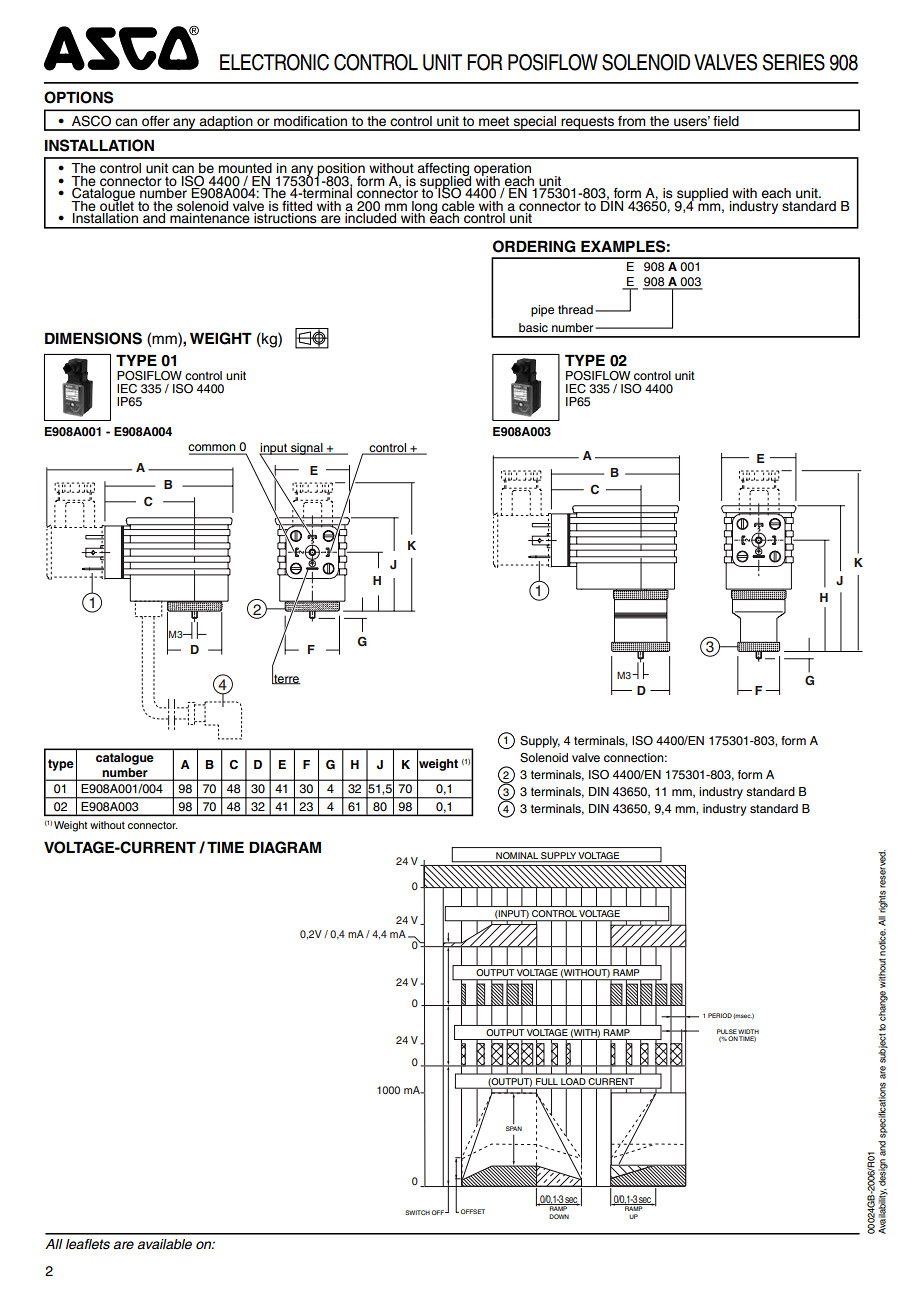 The height and width of the screenshot is (1308, 924). I want to click on pipe, so click(542, 311).
